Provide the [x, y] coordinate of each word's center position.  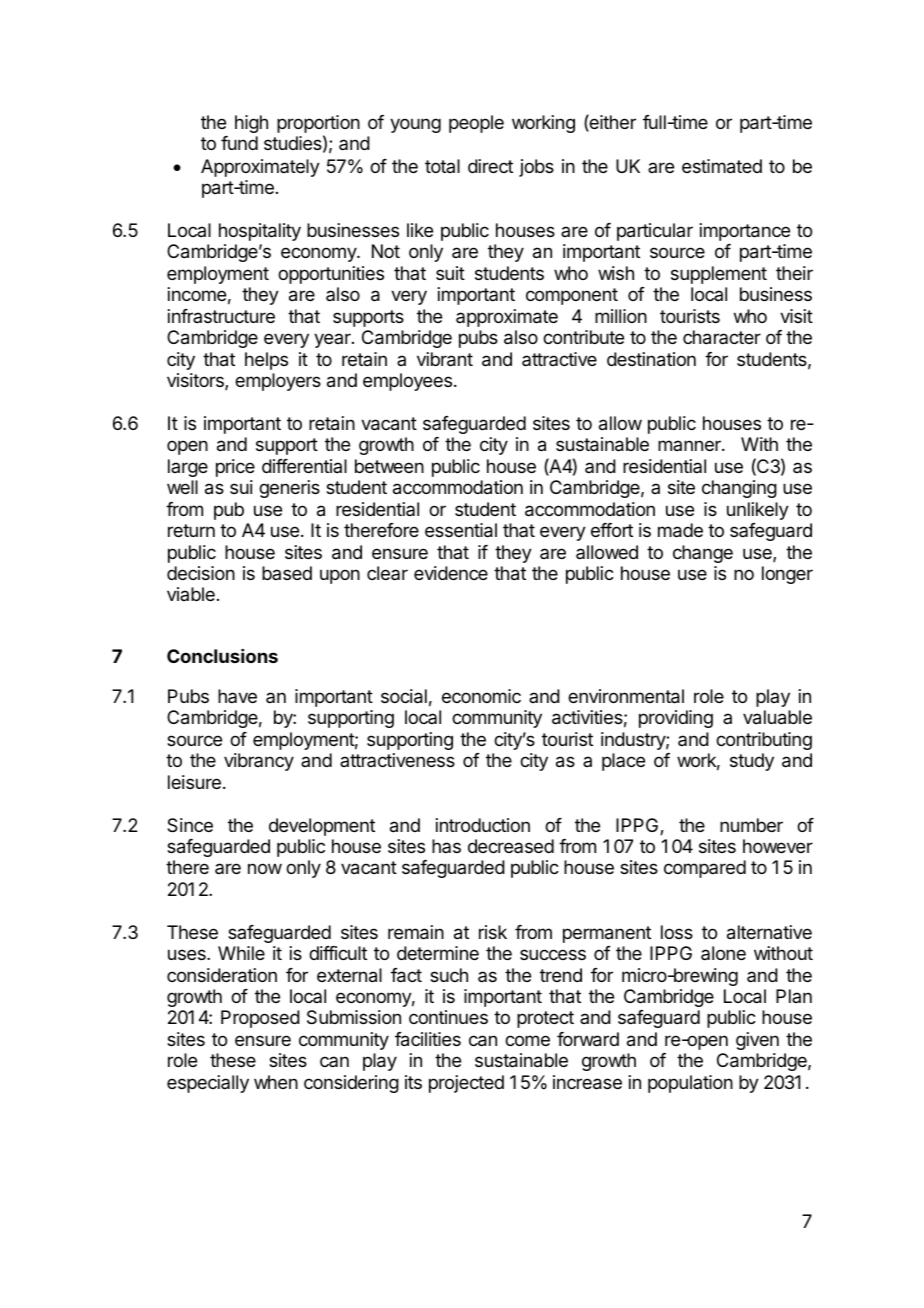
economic [481, 696]
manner [690, 445]
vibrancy [259, 762]
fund [239, 143]
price [235, 468]
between [389, 466]
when [276, 1082]
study [752, 762]
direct [490, 166]
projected [466, 1084]
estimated [722, 166]
